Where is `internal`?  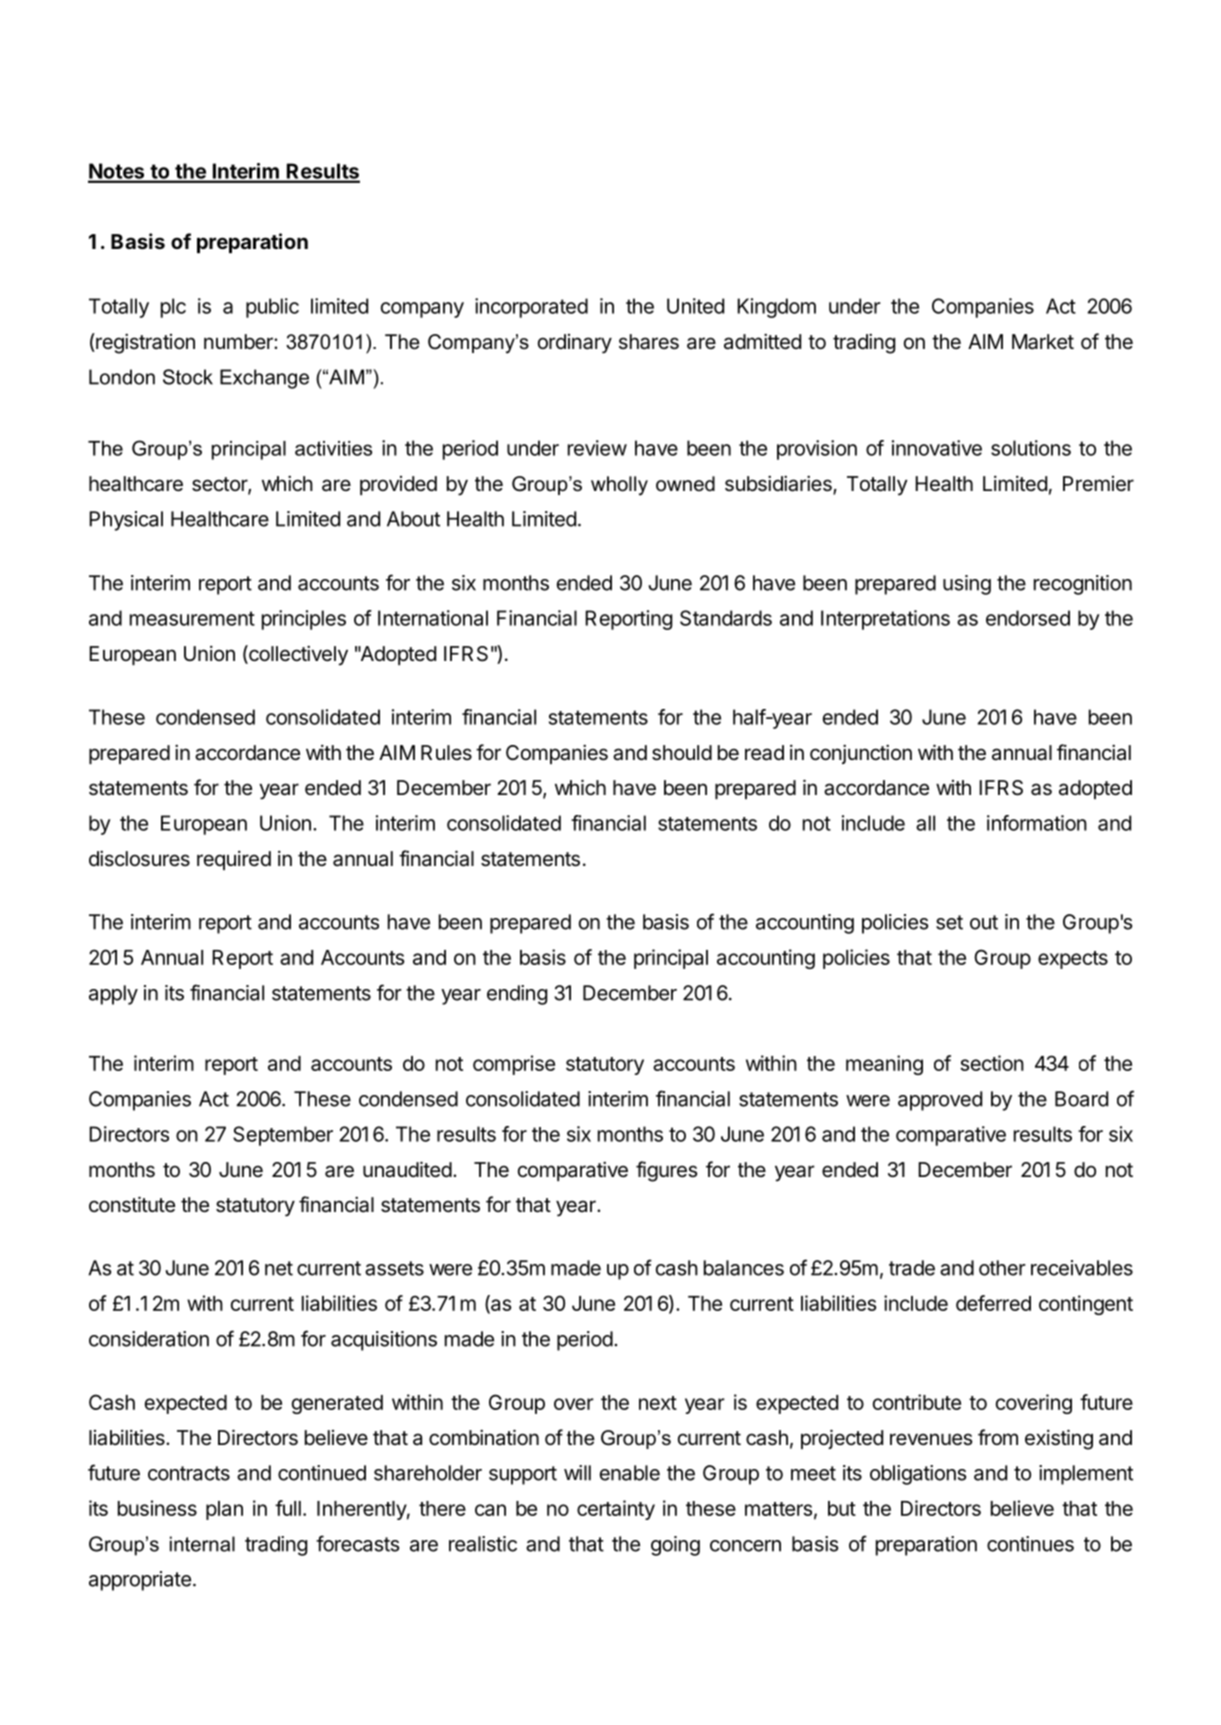
internal is located at coordinates (202, 1544).
